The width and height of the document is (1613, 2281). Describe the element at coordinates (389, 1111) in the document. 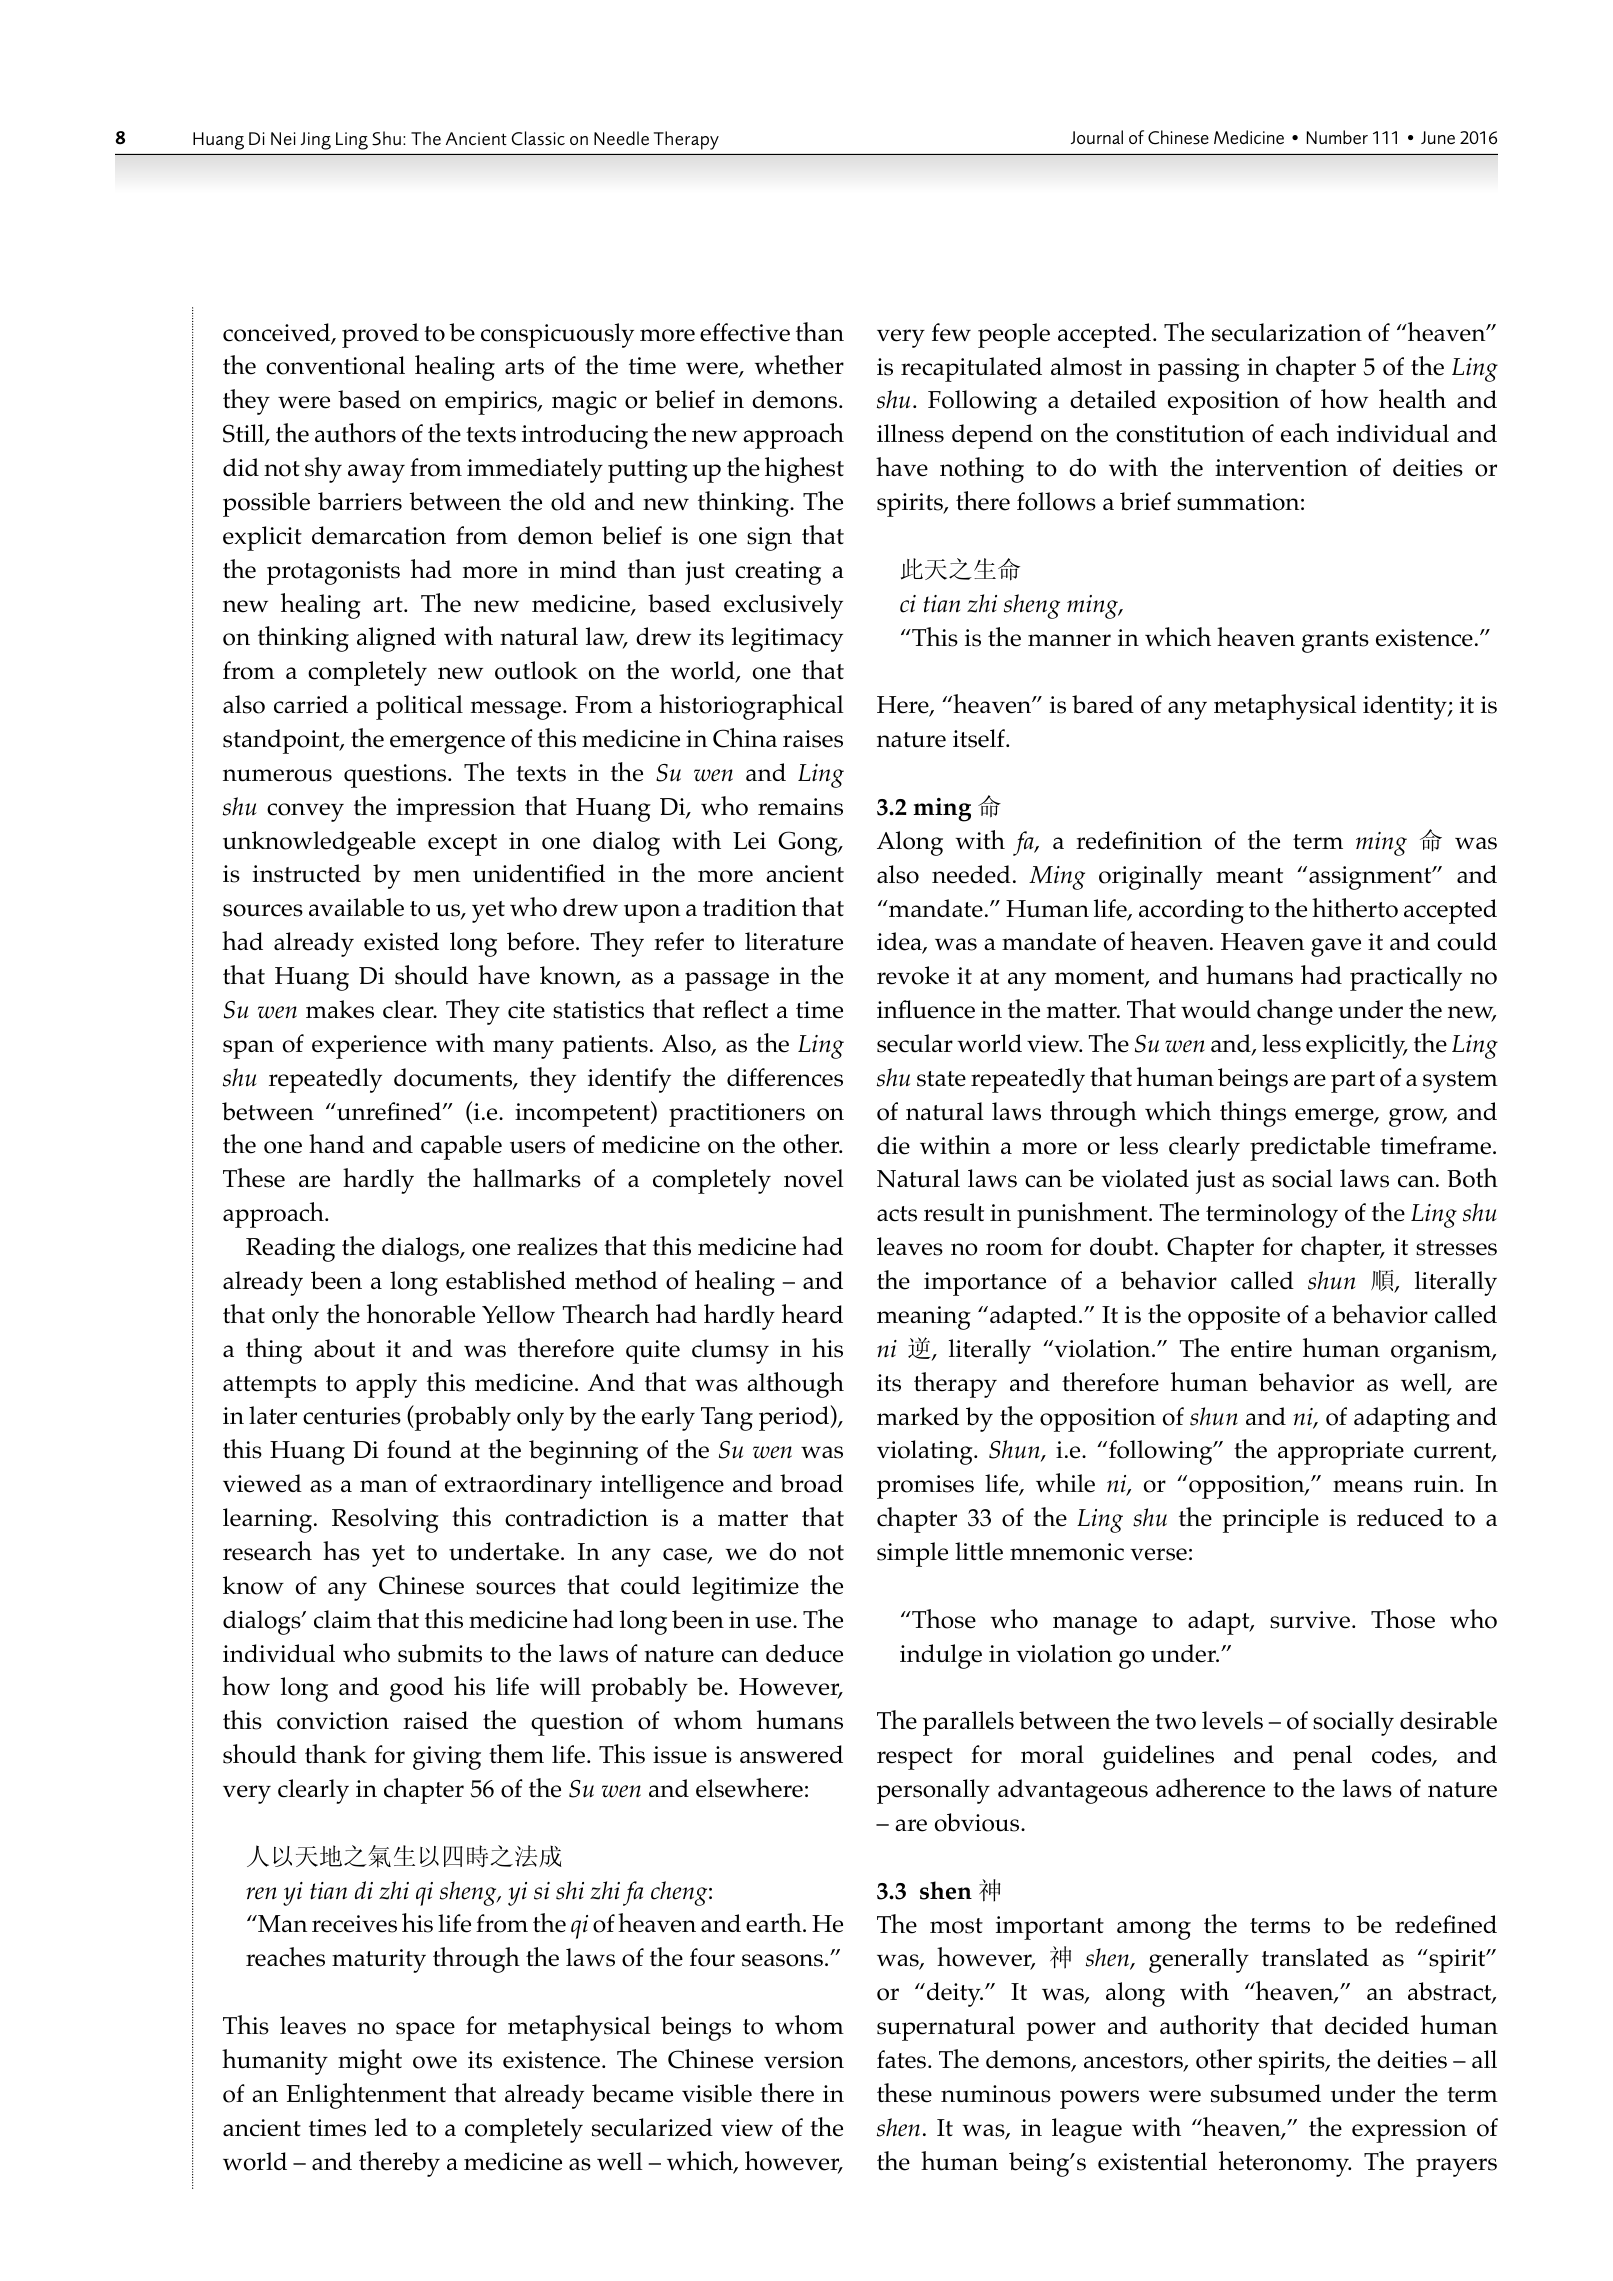

I see `unrefined` at that location.
